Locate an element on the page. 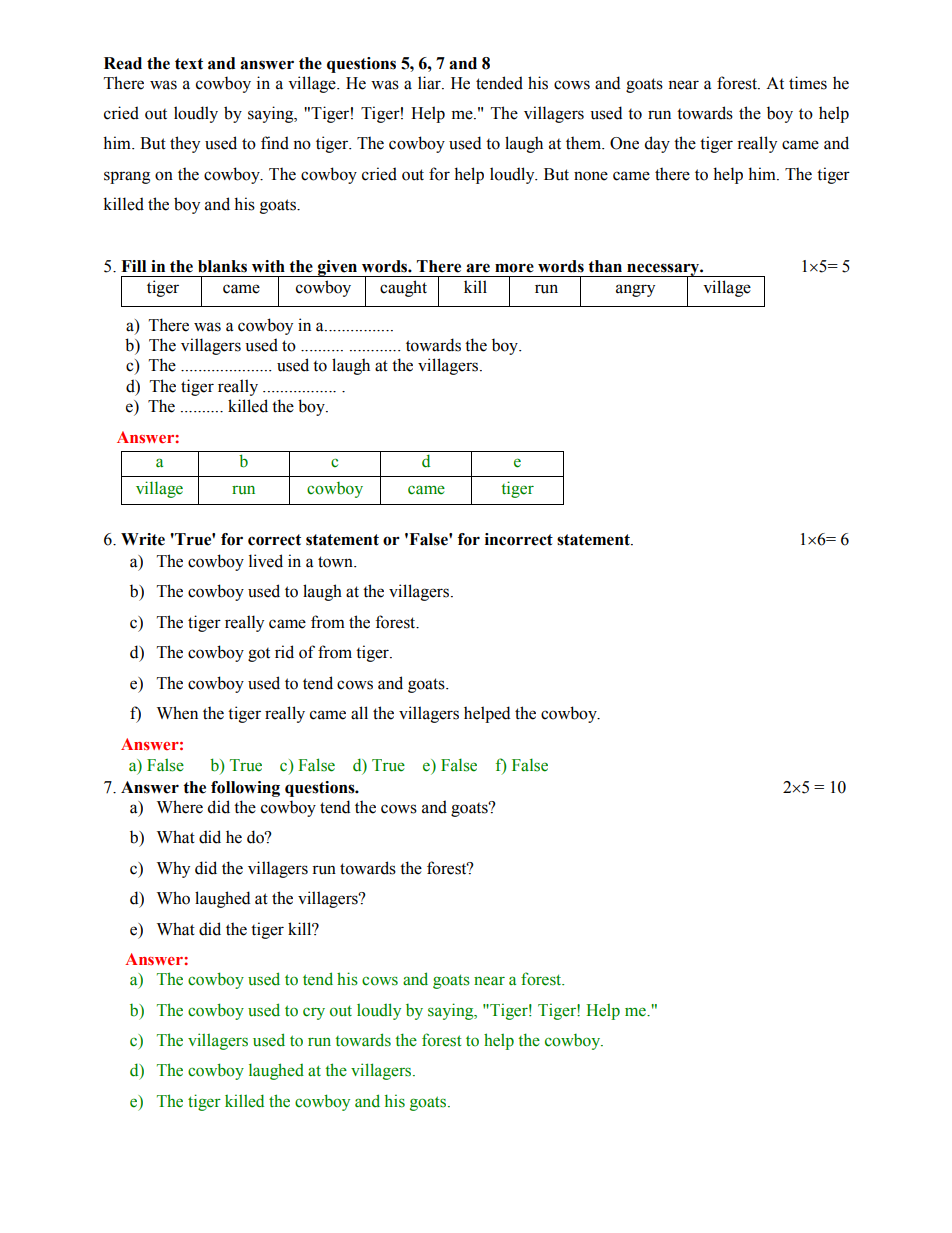 The width and height of the document is (952, 1233). town is located at coordinates (336, 562).
